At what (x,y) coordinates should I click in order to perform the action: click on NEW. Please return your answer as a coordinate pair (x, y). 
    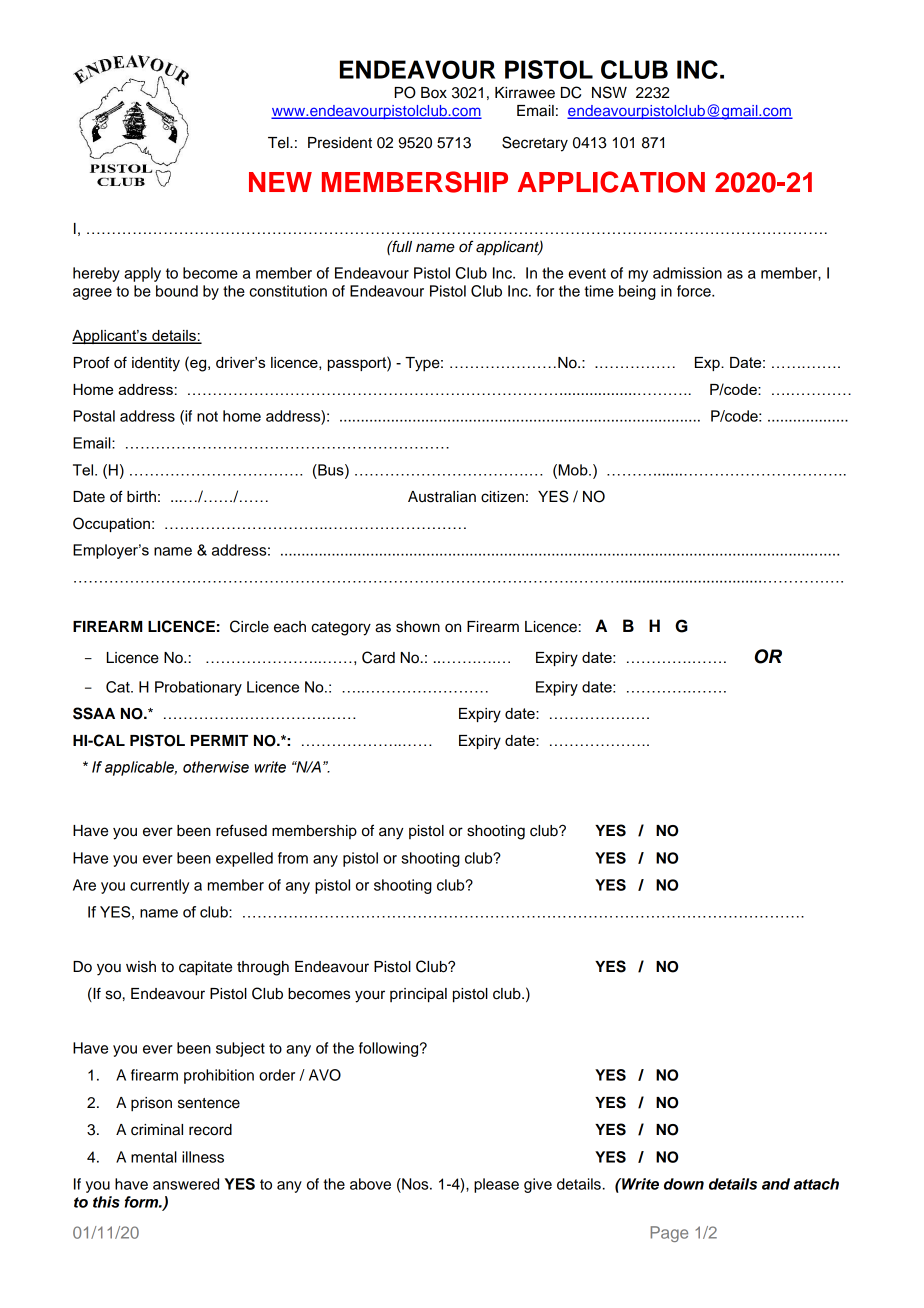
    Looking at the image, I should click on (280, 182).
